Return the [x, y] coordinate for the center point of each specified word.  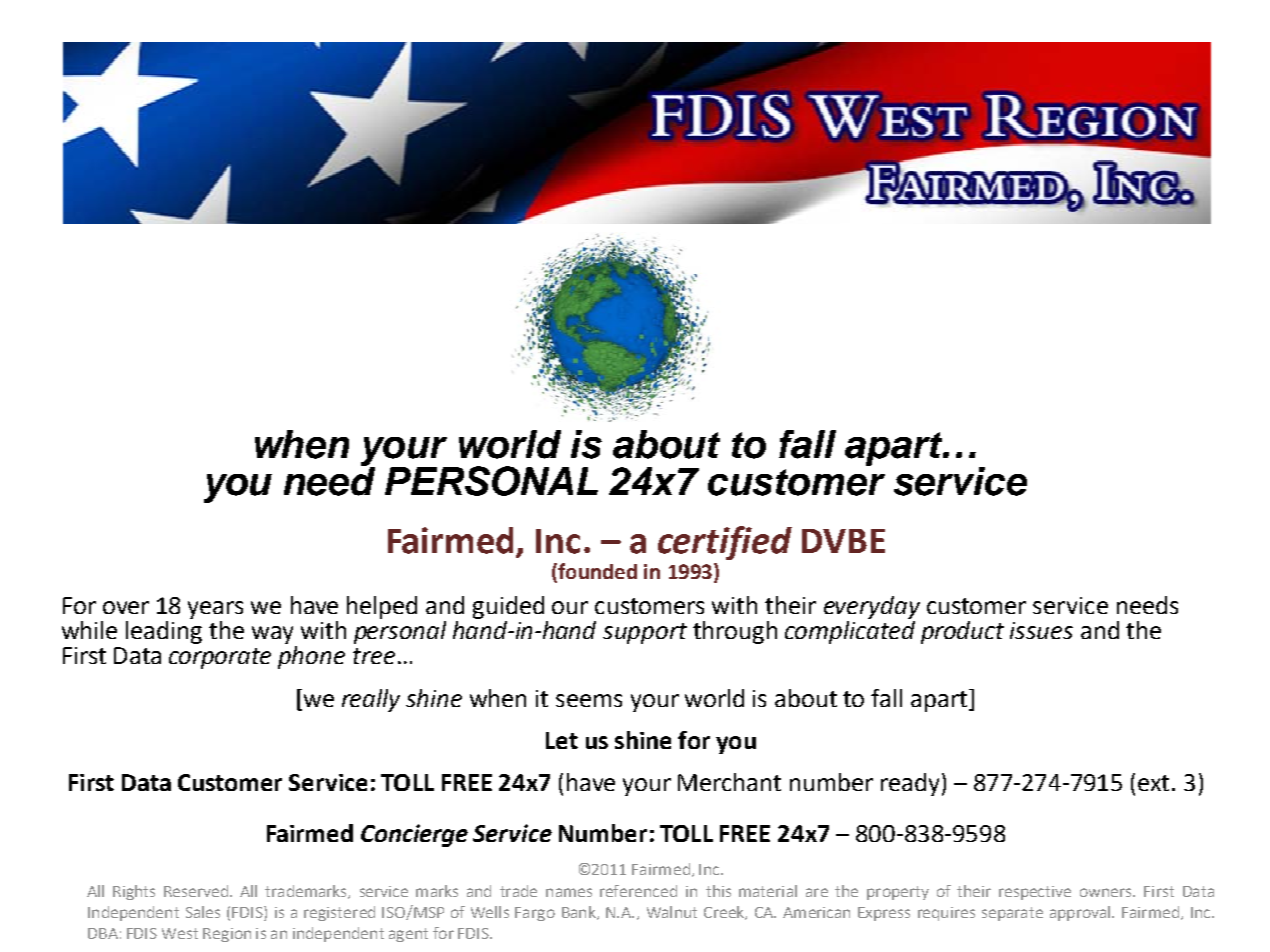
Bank [580, 913]
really [371, 700]
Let [562, 740]
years [215, 610]
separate [1012, 914]
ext [1153, 783]
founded [596, 572]
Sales [203, 912]
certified [725, 543]
